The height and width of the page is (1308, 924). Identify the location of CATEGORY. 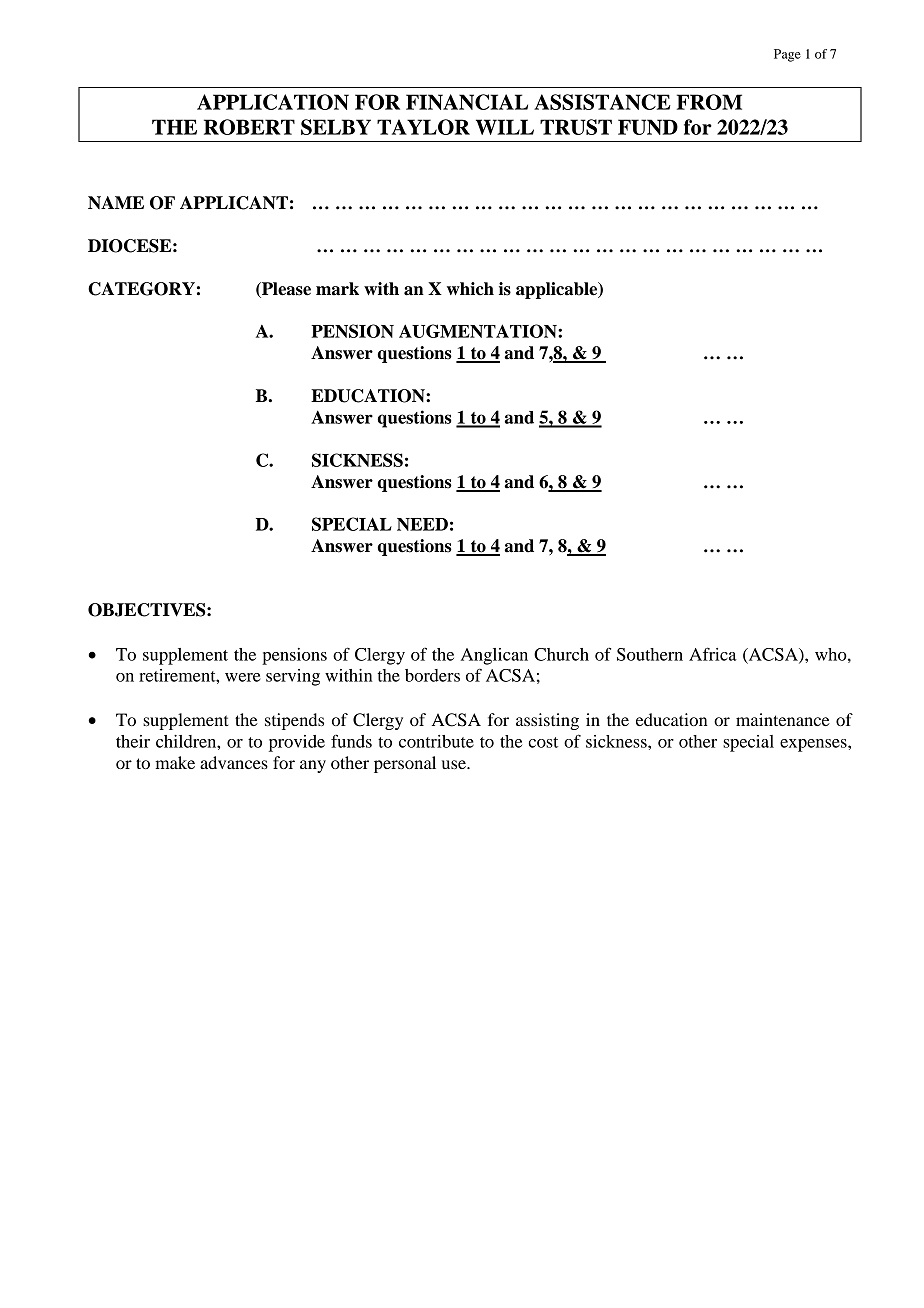
(141, 289).
